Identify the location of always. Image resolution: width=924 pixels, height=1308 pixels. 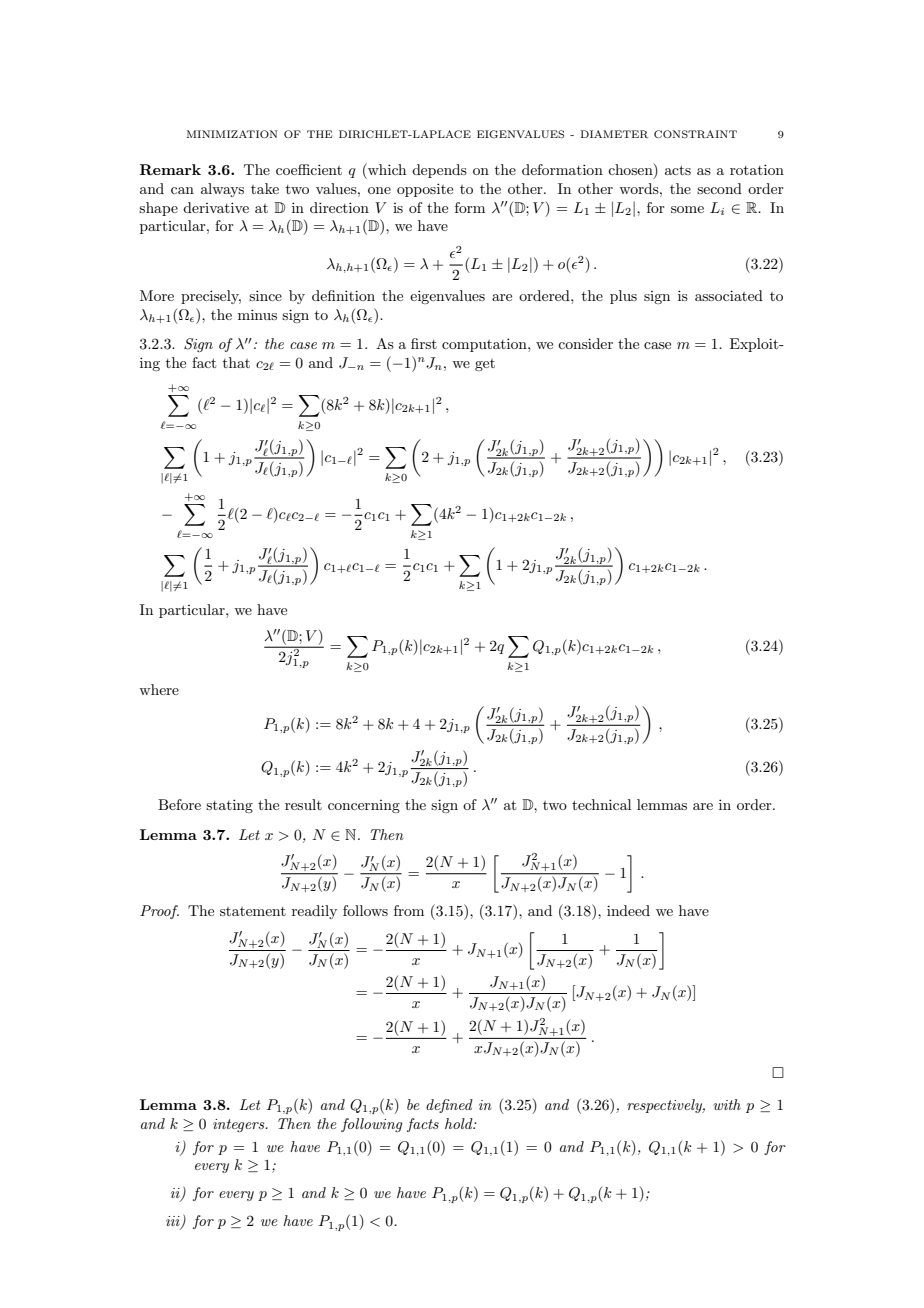
(222, 190).
